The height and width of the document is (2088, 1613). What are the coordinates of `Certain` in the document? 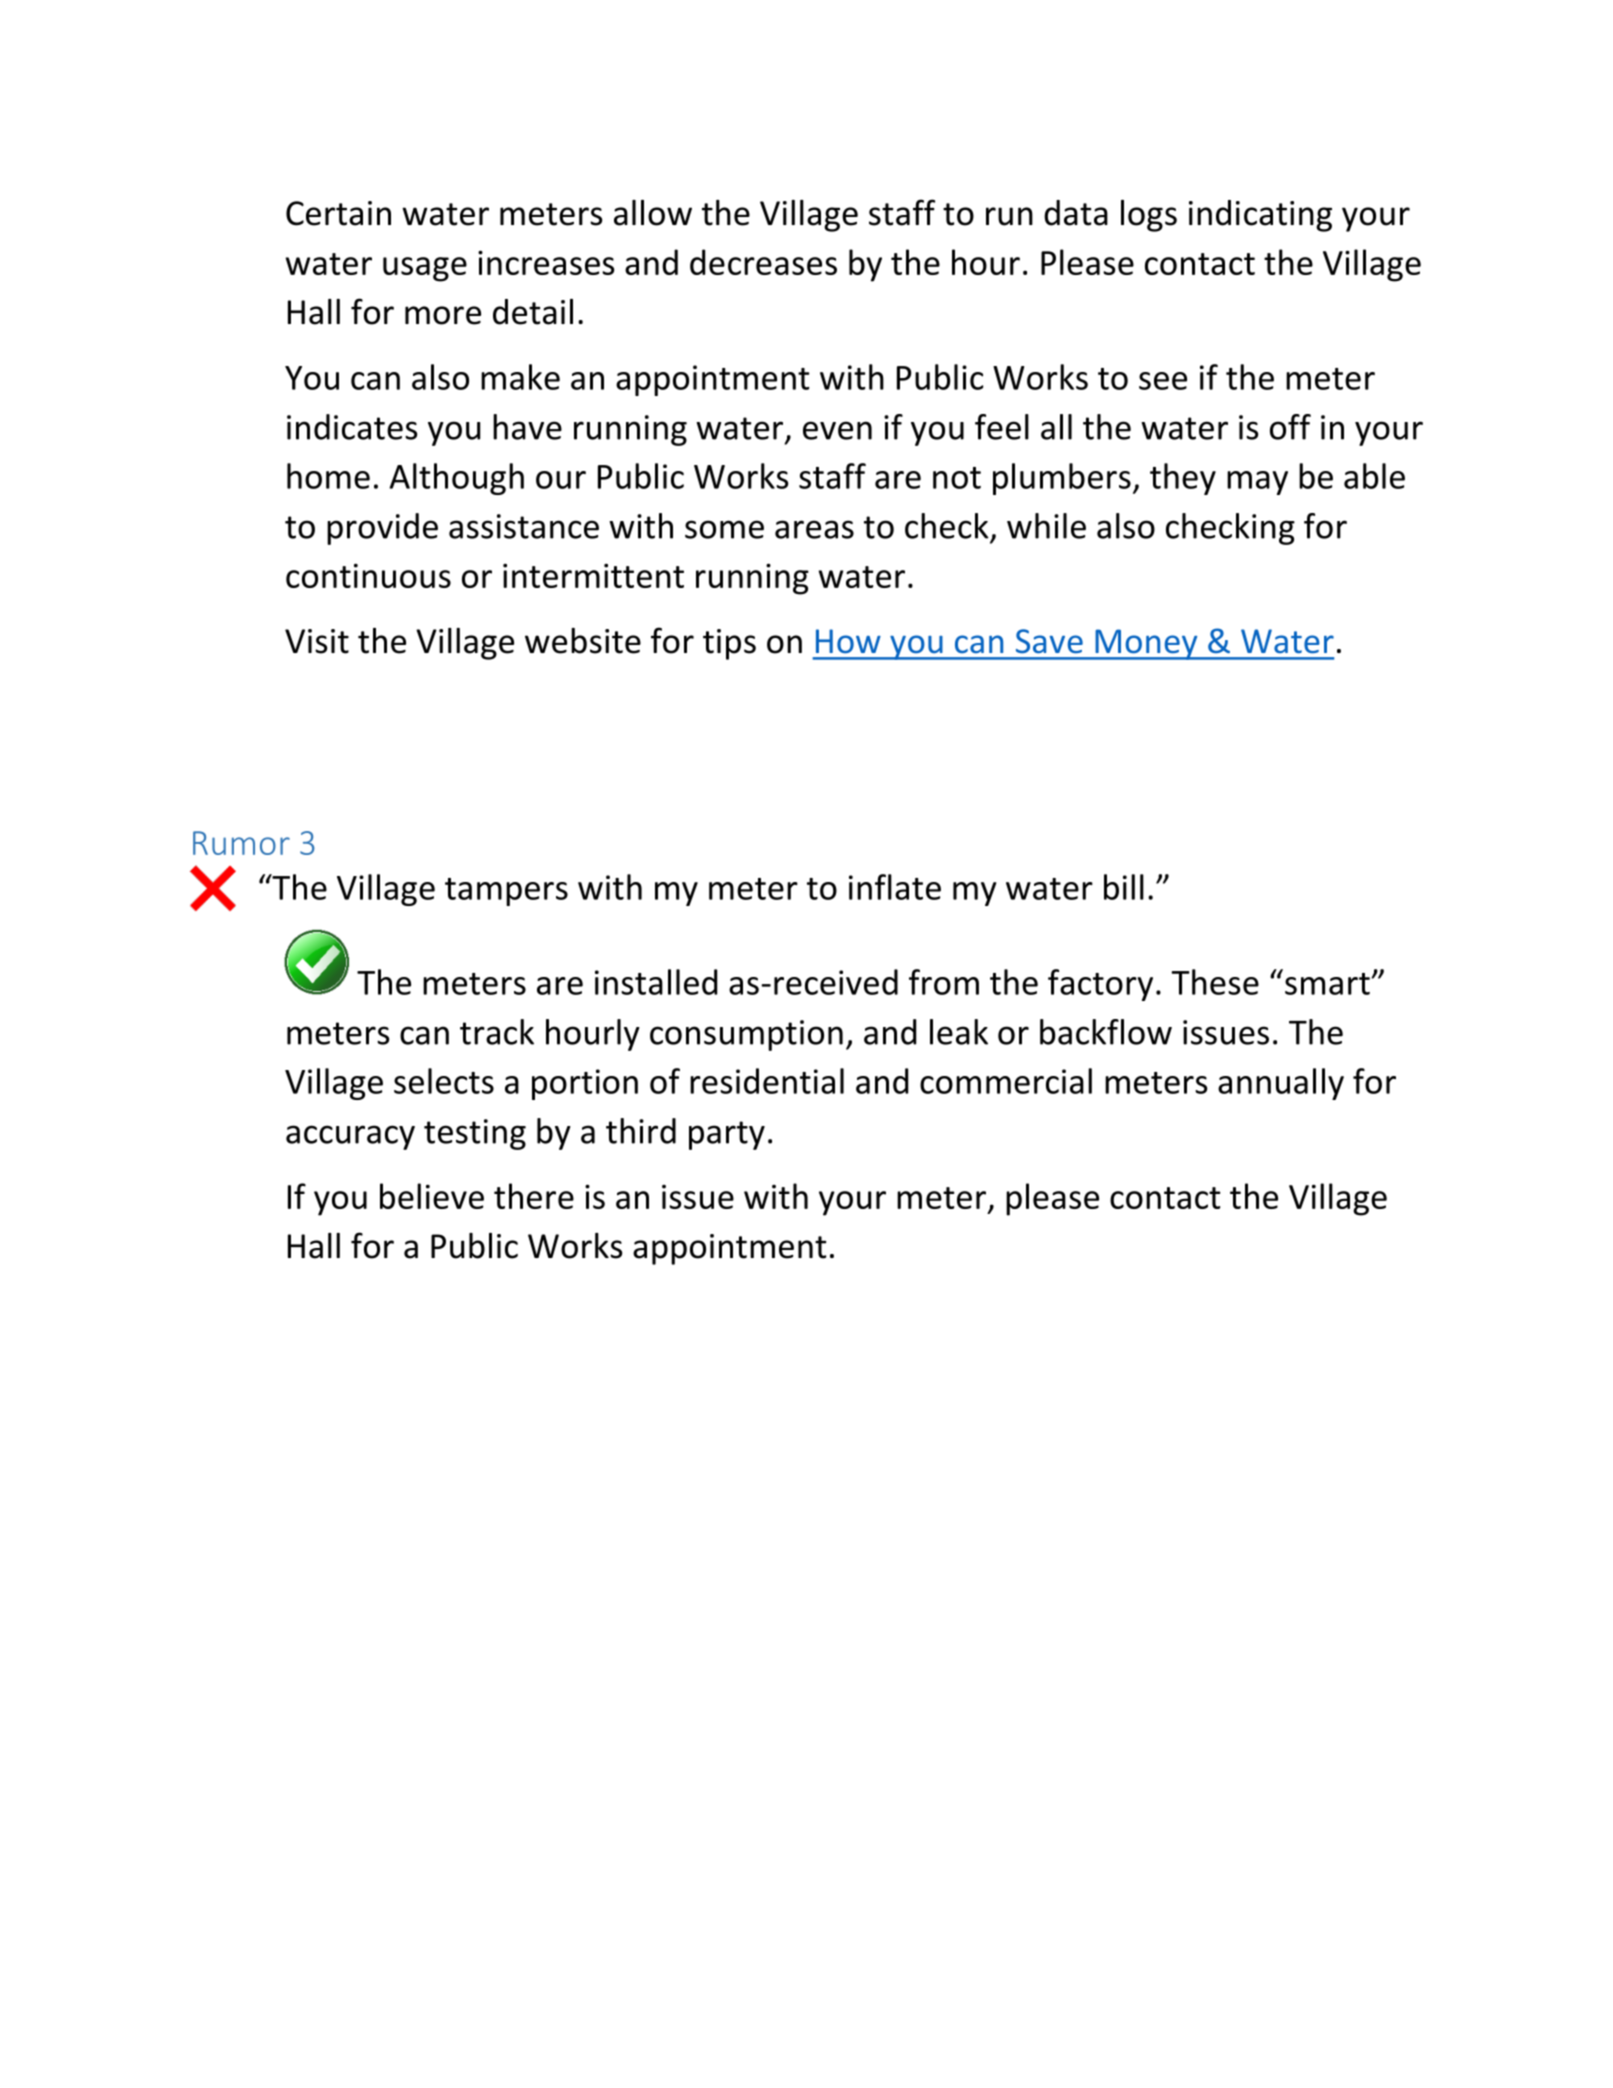 It's located at (338, 213).
